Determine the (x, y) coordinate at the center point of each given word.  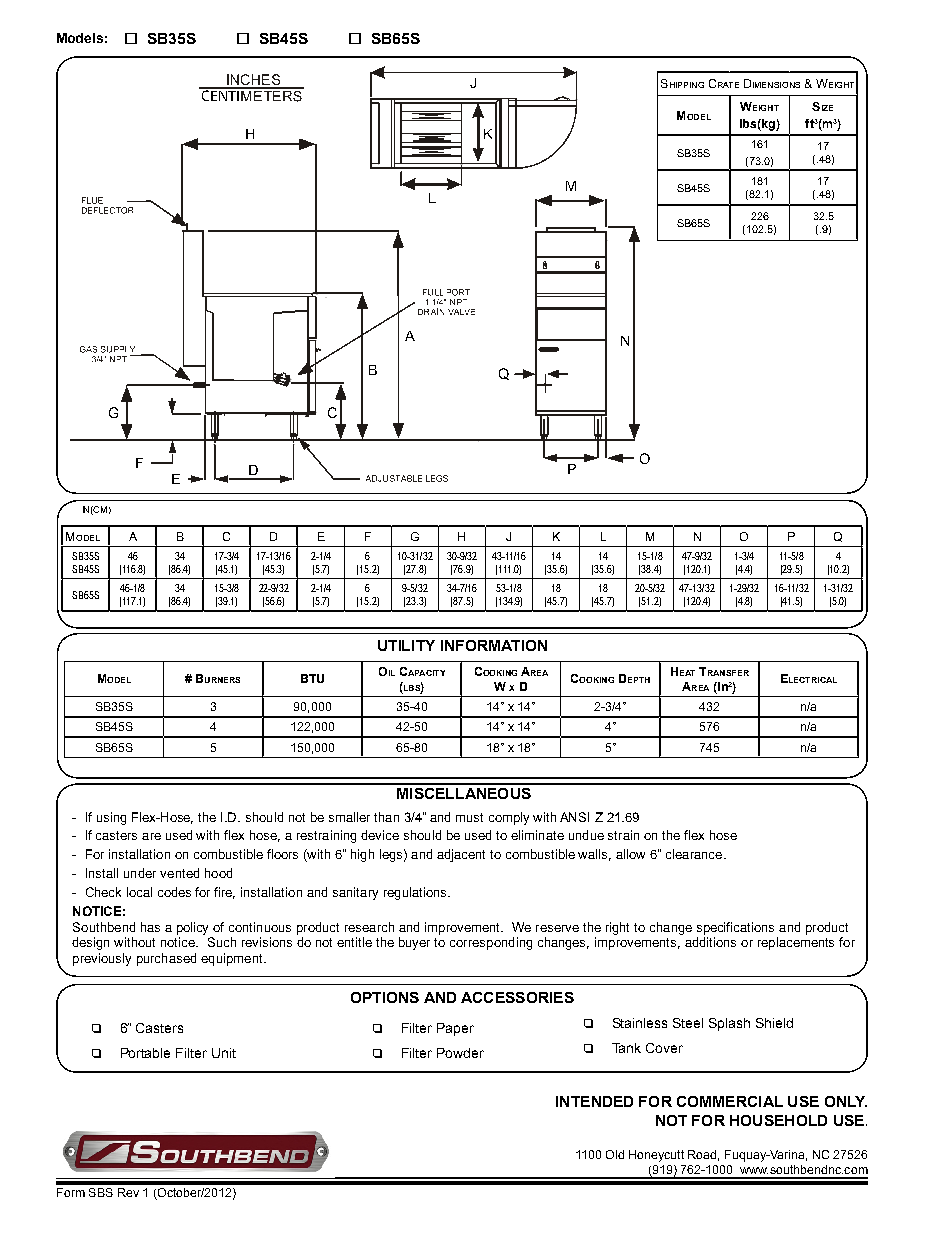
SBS (101, 1192)
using (111, 818)
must (469, 817)
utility (406, 645)
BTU (312, 678)
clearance (695, 854)
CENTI (220, 94)
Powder (460, 1053)
